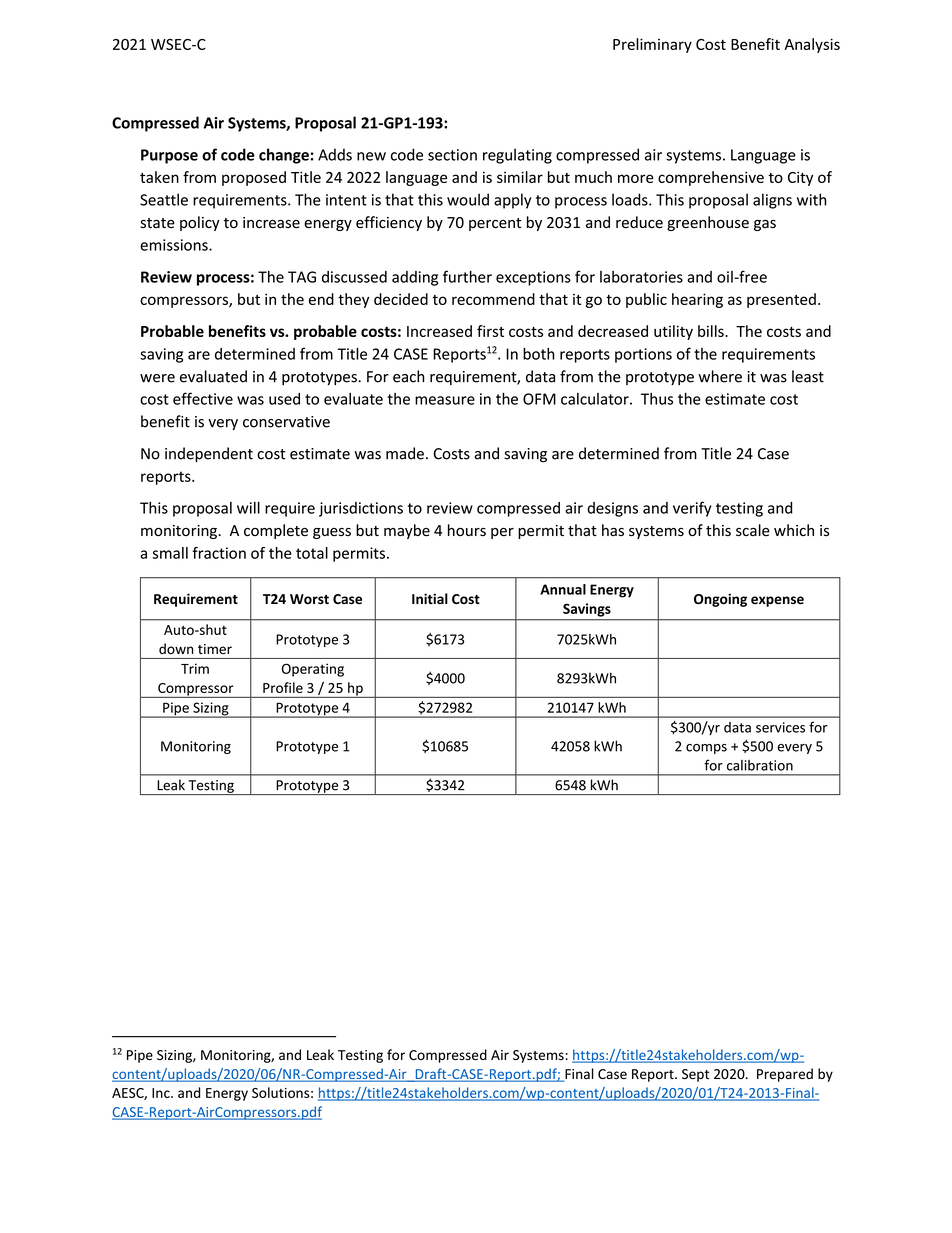 The height and width of the screenshot is (1233, 952). What do you see at coordinates (452, 155) in the screenshot?
I see `section` at bounding box center [452, 155].
